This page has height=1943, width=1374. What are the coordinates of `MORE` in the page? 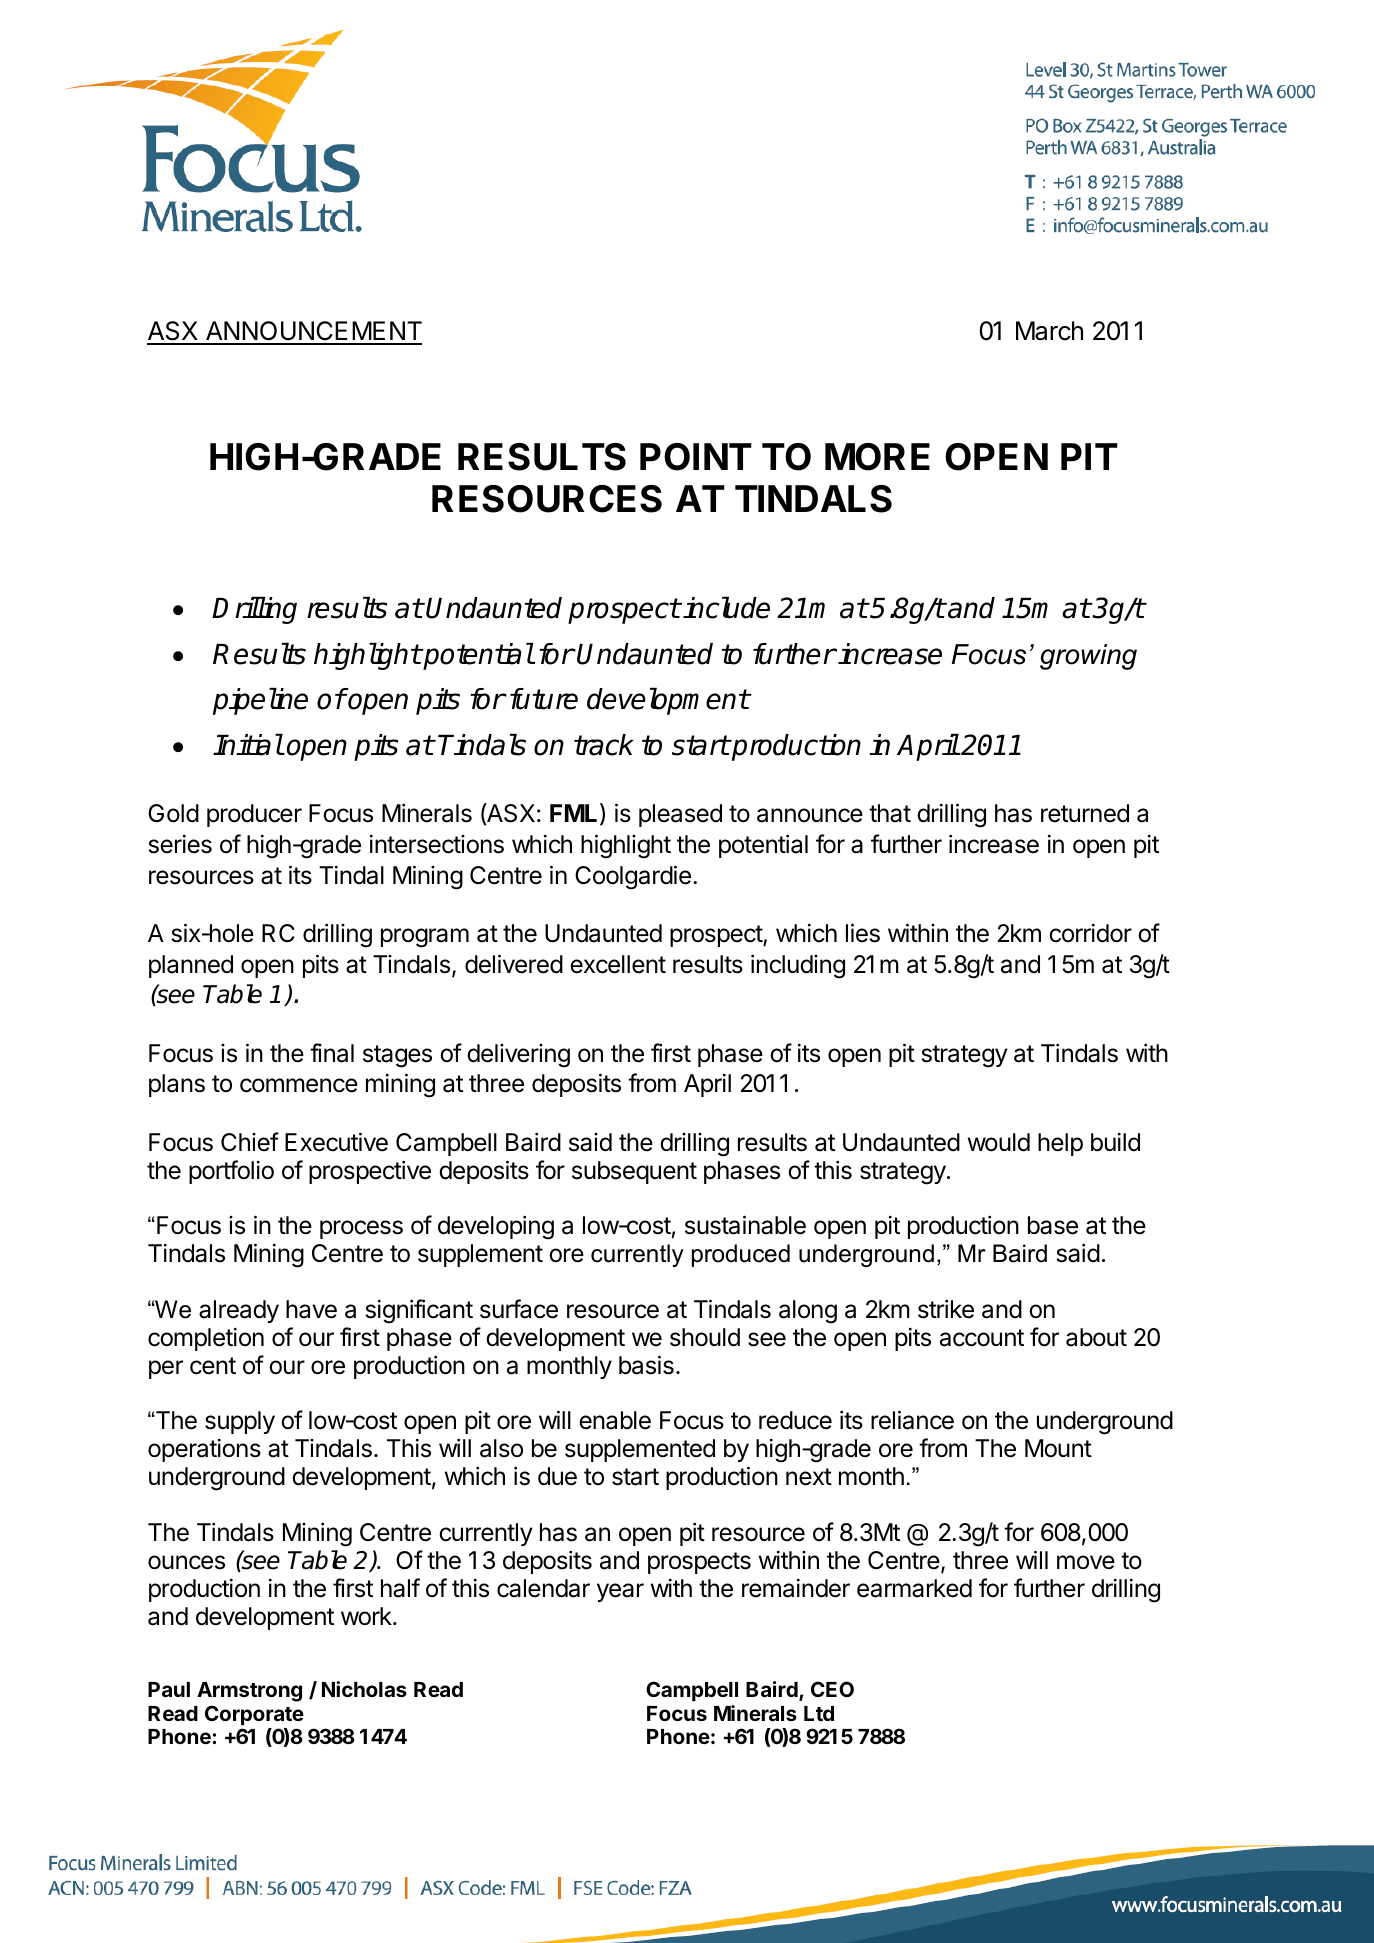 It's located at (877, 457).
